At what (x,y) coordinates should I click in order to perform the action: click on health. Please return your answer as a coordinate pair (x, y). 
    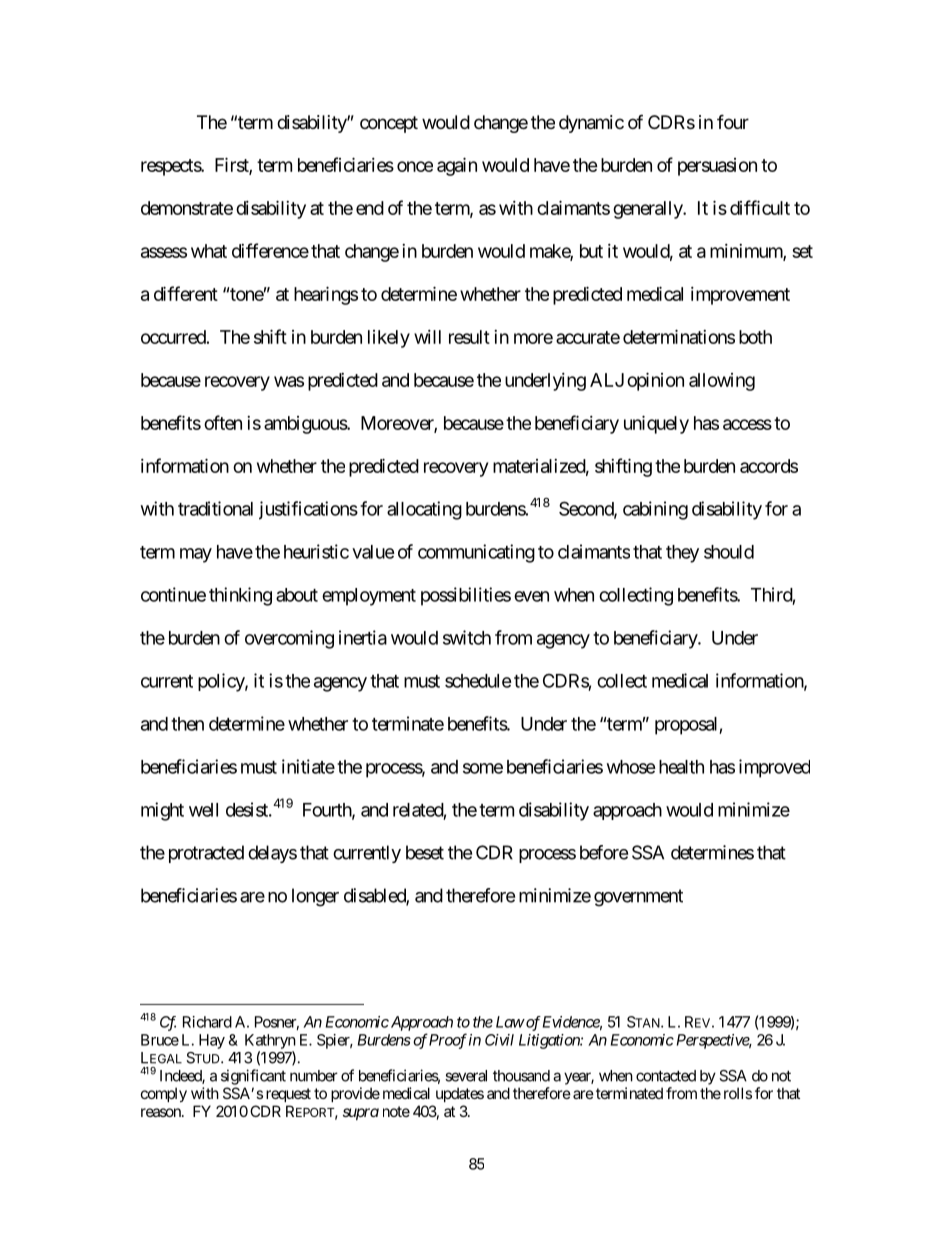
    Looking at the image, I should click on (681, 767).
